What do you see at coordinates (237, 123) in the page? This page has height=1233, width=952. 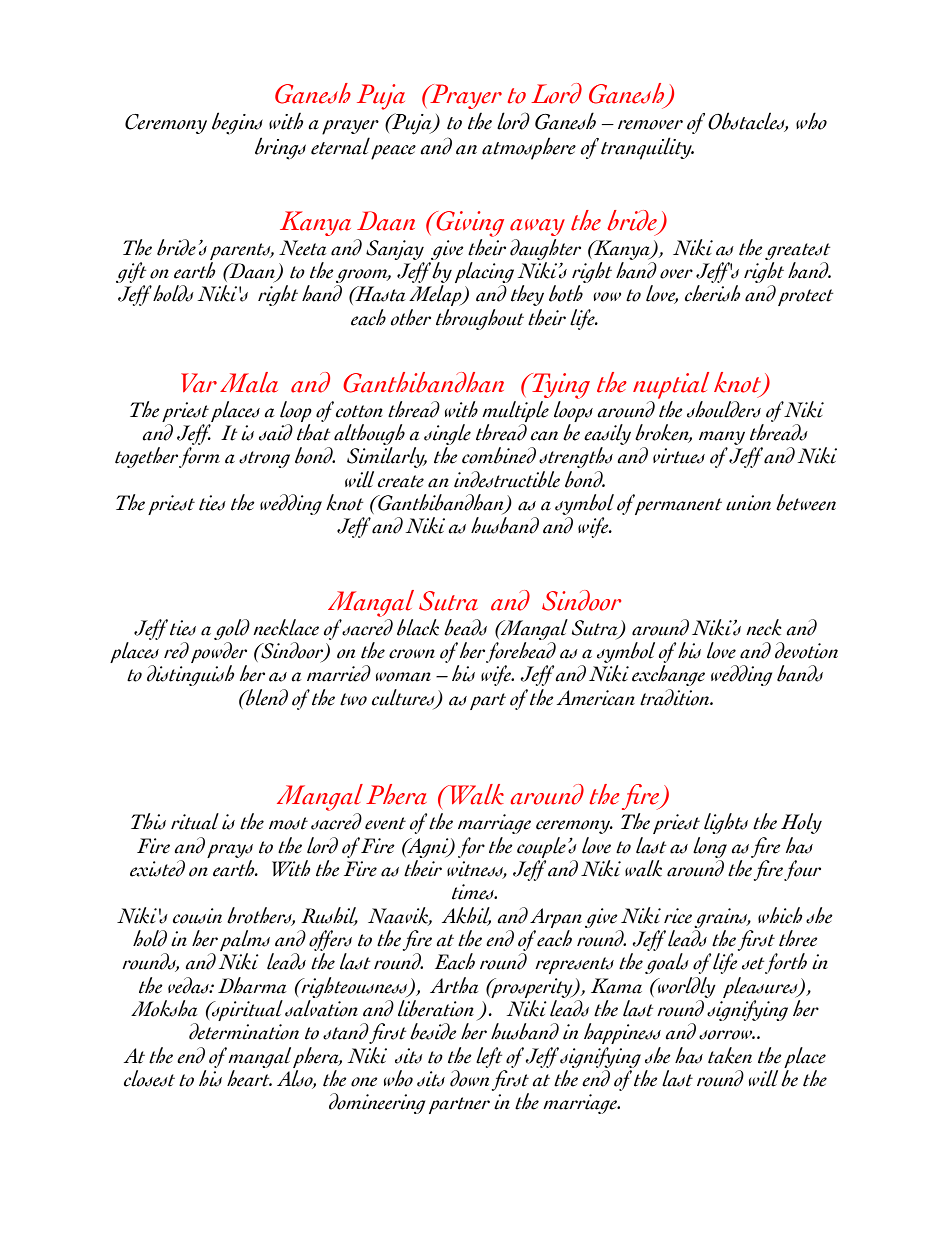 I see `begins` at bounding box center [237, 123].
